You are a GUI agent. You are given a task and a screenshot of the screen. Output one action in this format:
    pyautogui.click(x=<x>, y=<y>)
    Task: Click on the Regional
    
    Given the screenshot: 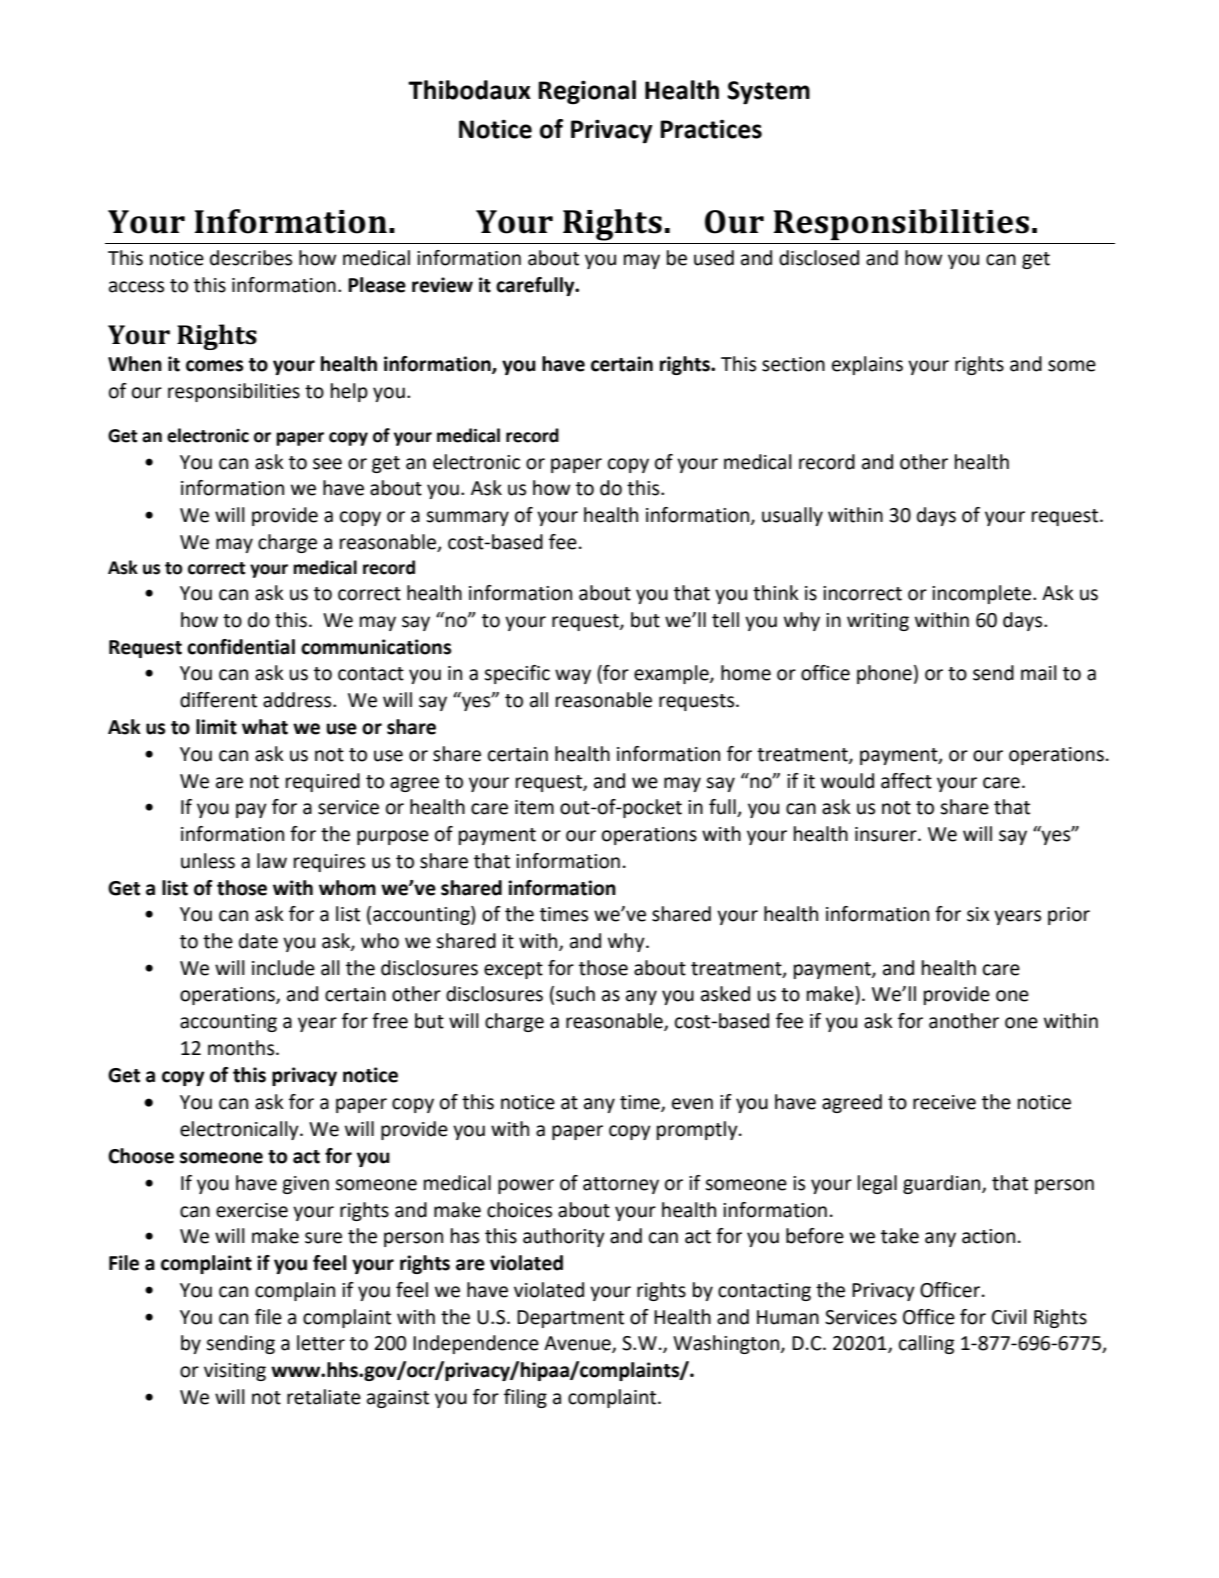 What is the action you would take?
    pyautogui.click(x=587, y=92)
